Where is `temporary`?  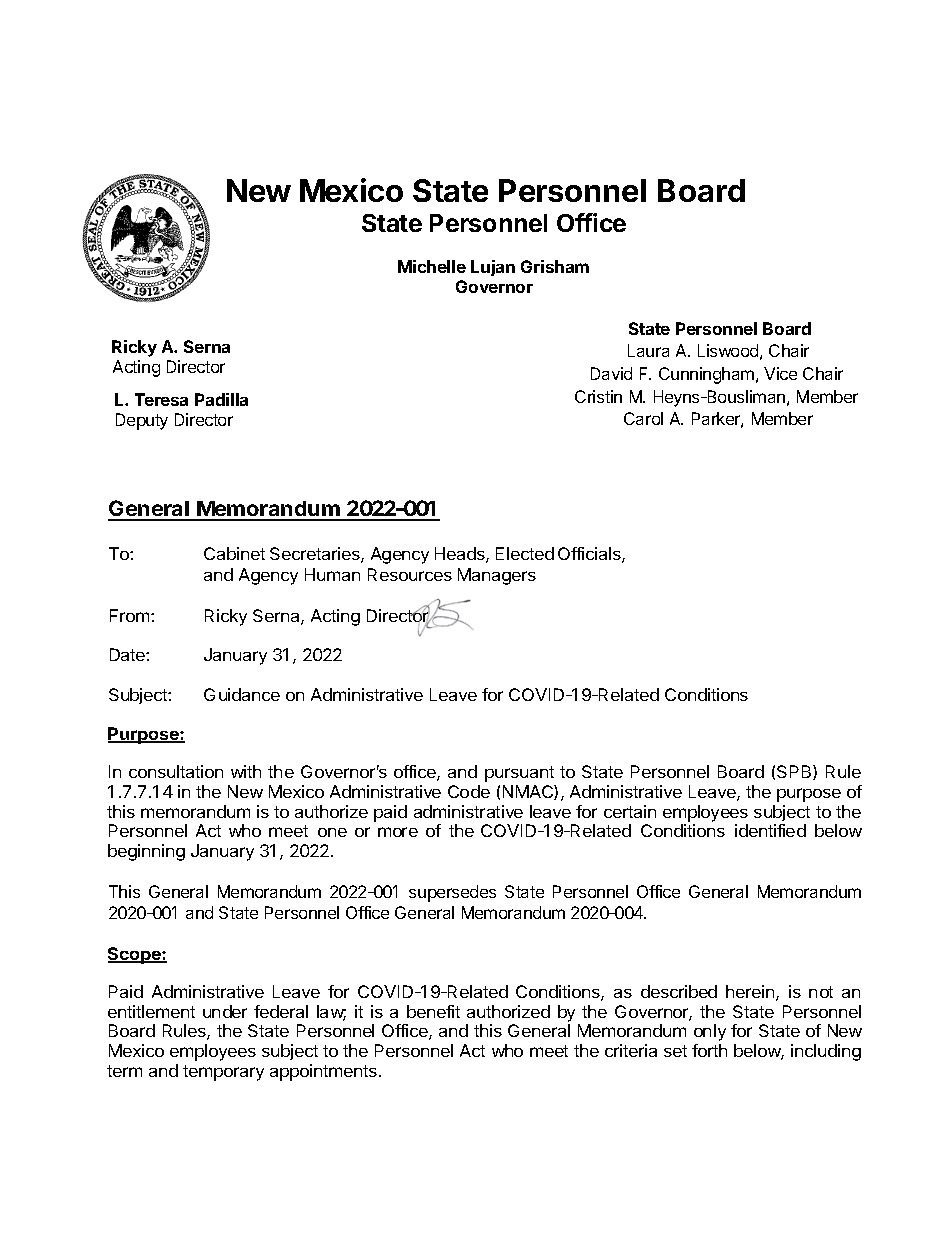
temporary is located at coordinates (223, 1073).
